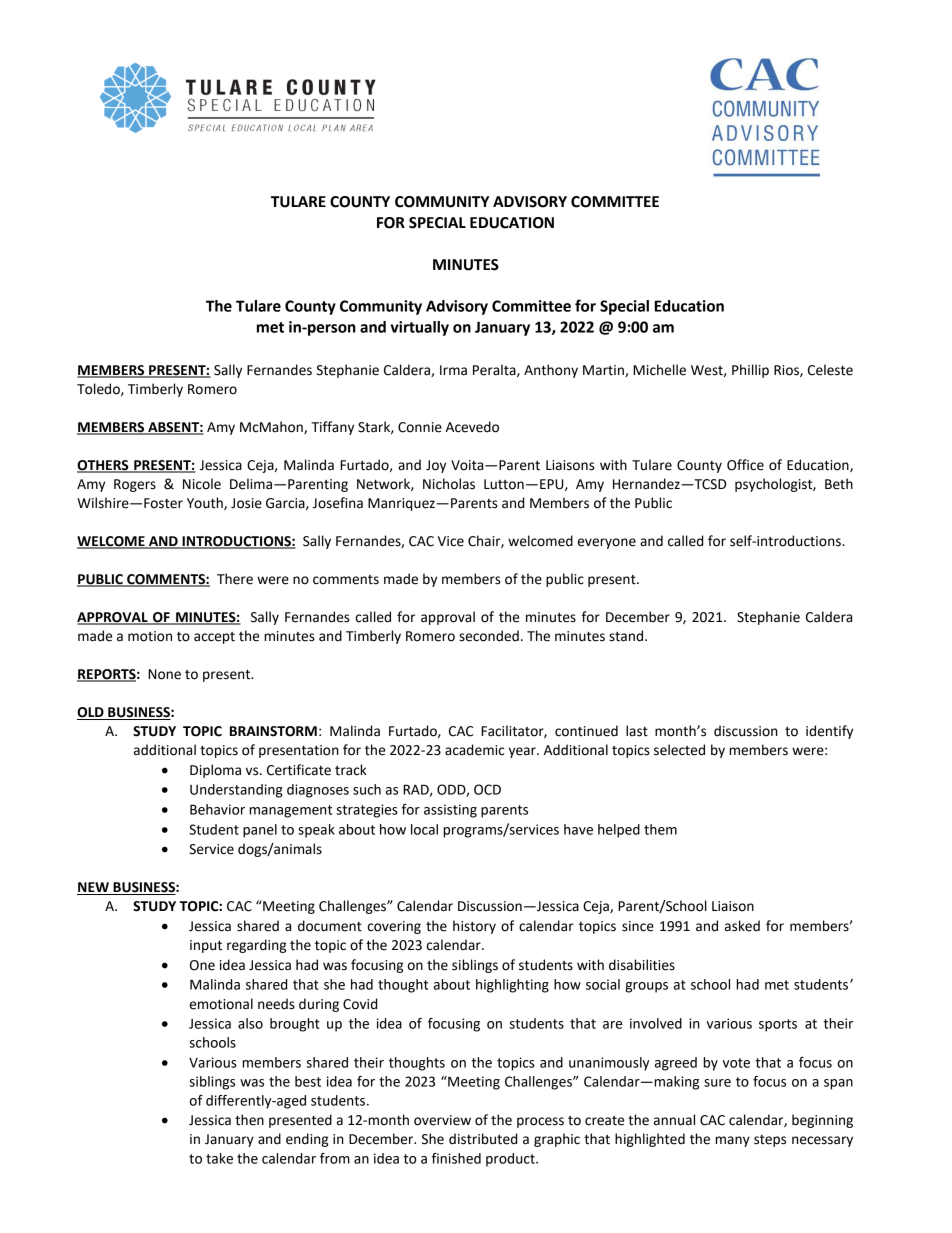 Image resolution: width=952 pixels, height=1233 pixels. Describe the element at coordinates (474, 927) in the image. I see `history` at that location.
